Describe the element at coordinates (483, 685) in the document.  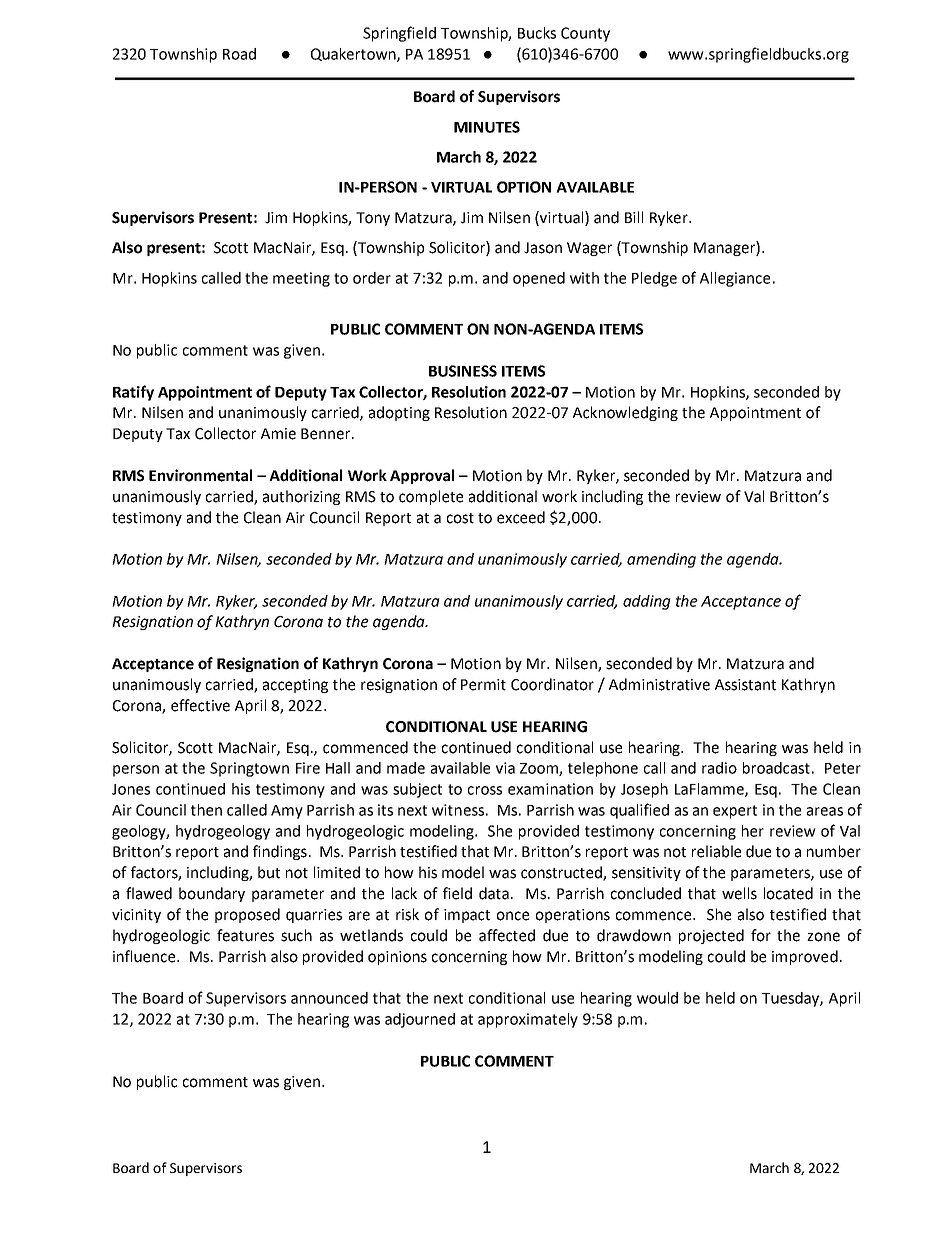
I see `Permit` at that location.
